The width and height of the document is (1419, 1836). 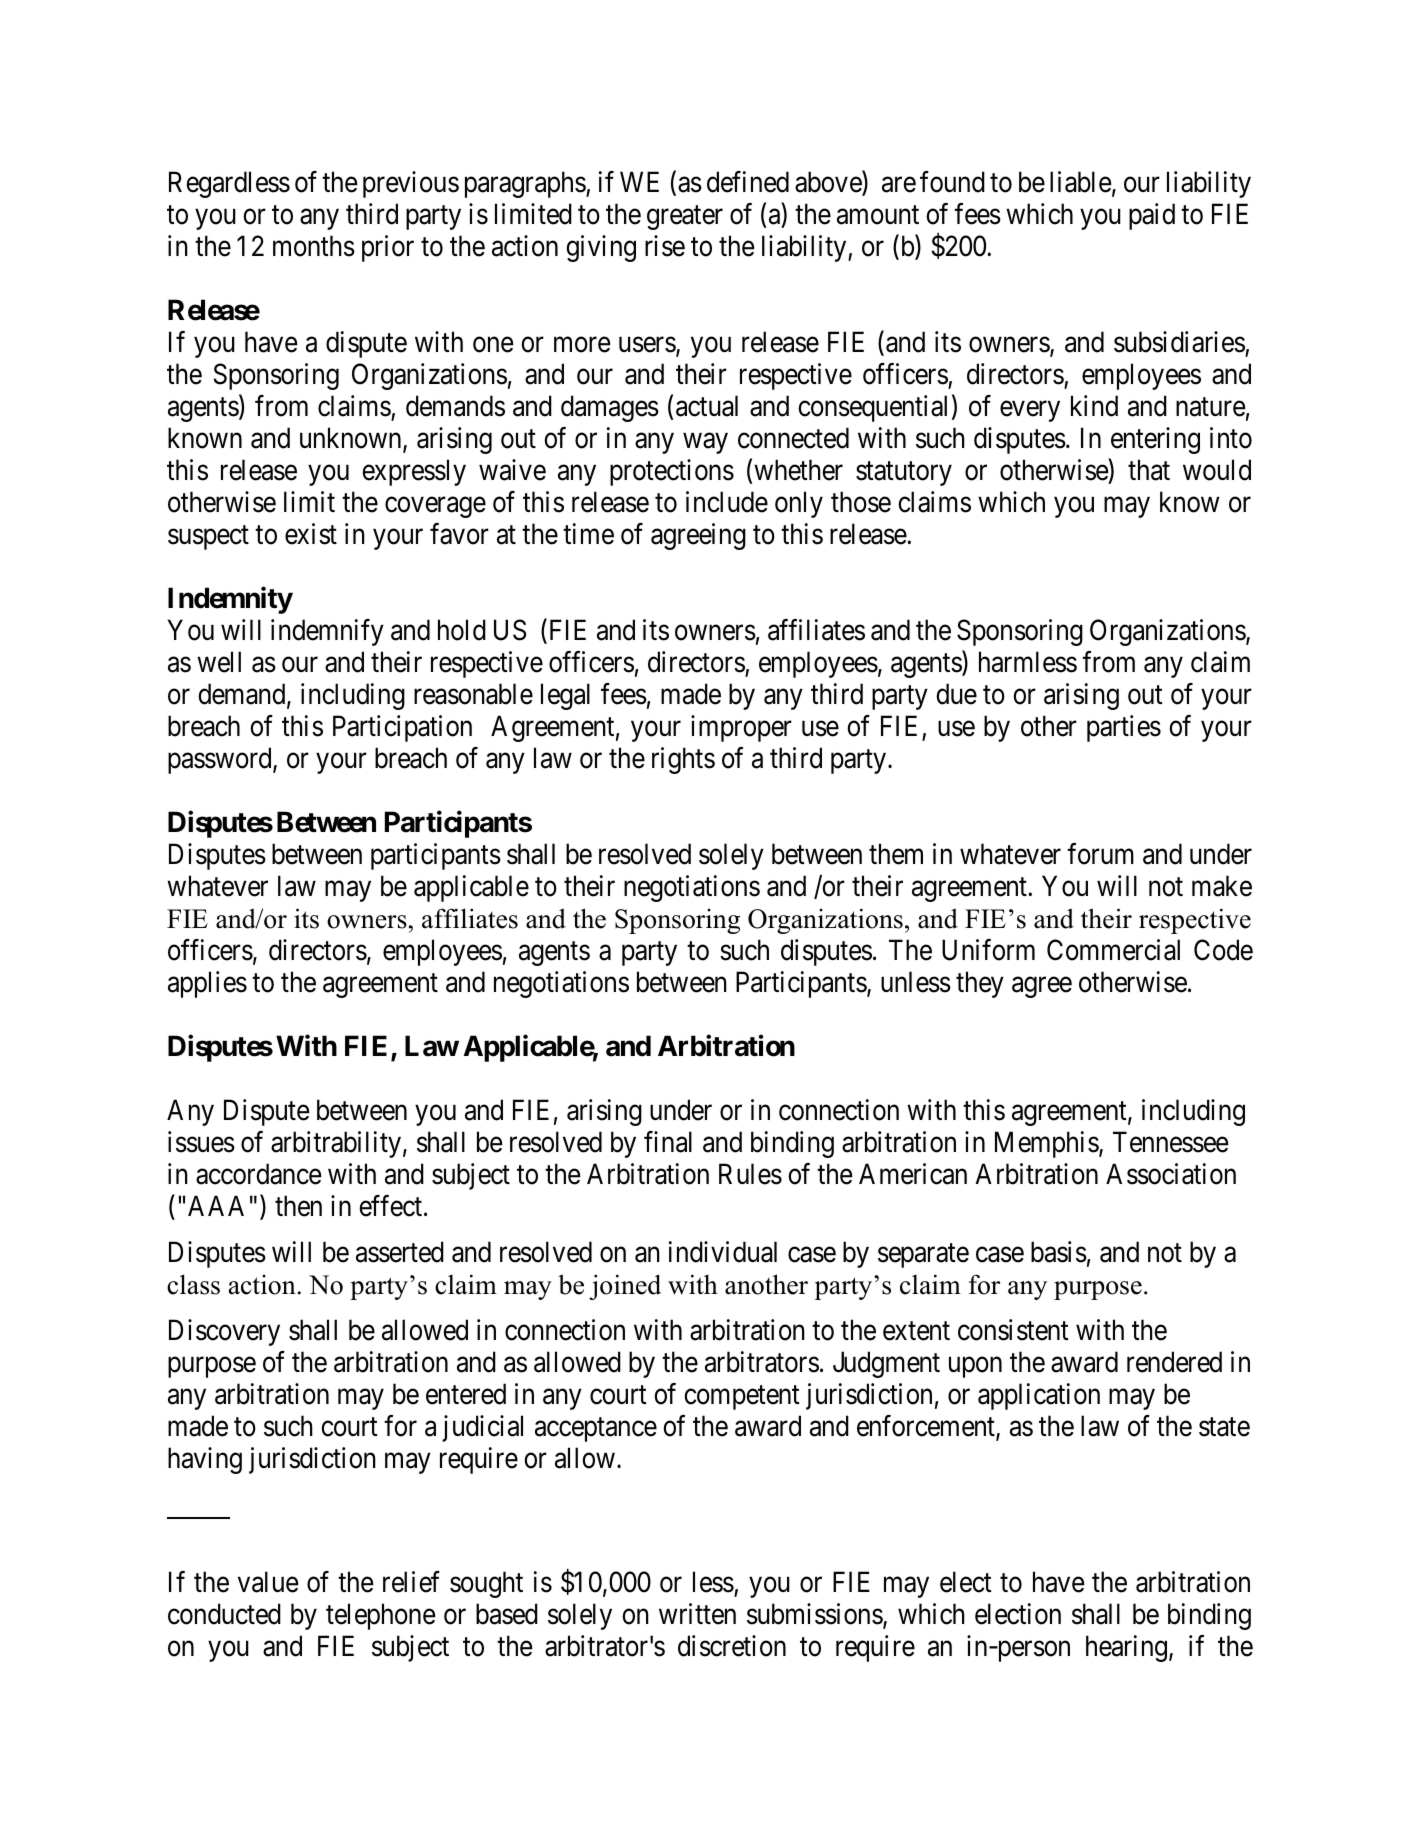 I want to click on them, so click(x=896, y=854).
